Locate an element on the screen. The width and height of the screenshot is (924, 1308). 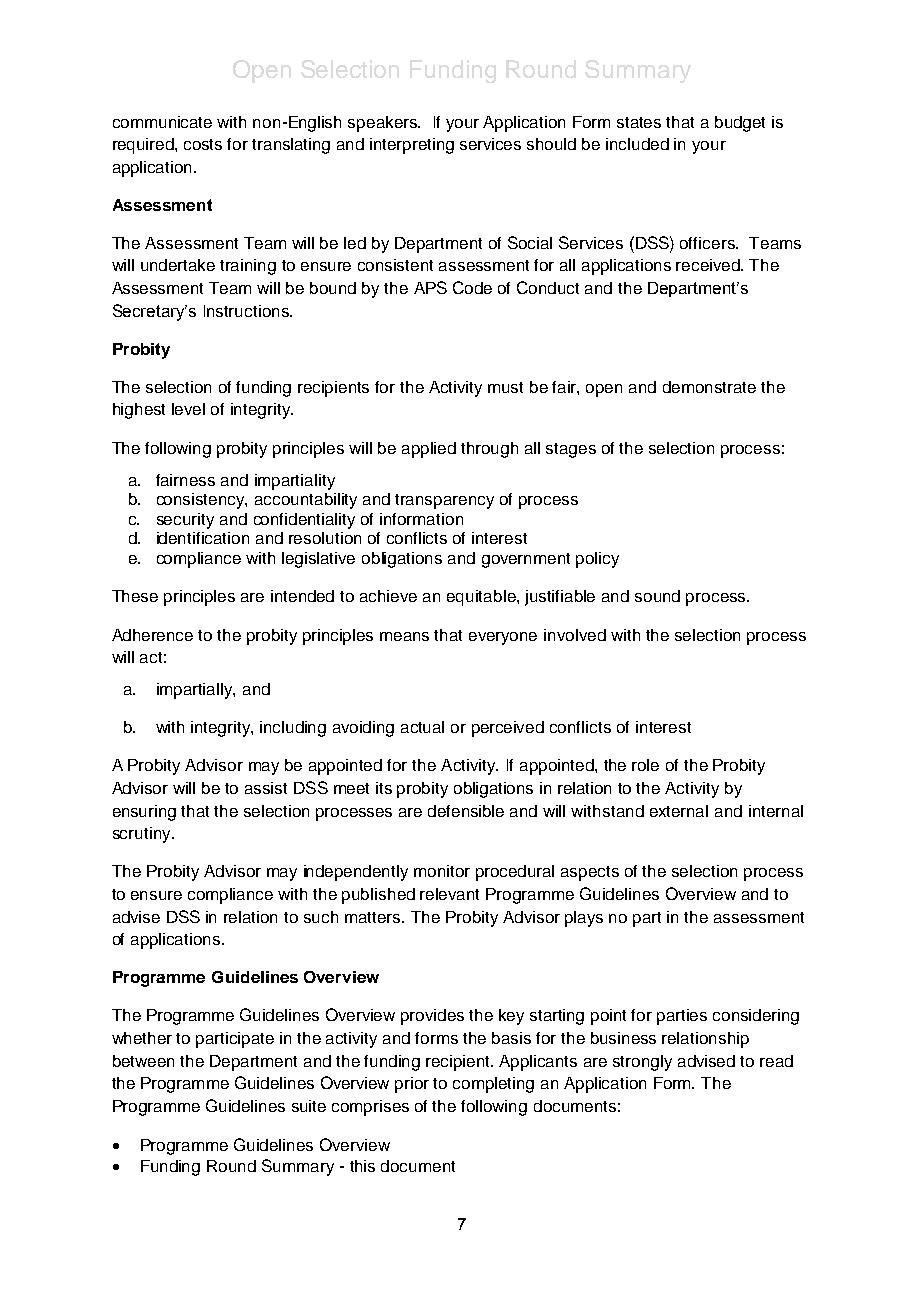
budget is located at coordinates (740, 124).
